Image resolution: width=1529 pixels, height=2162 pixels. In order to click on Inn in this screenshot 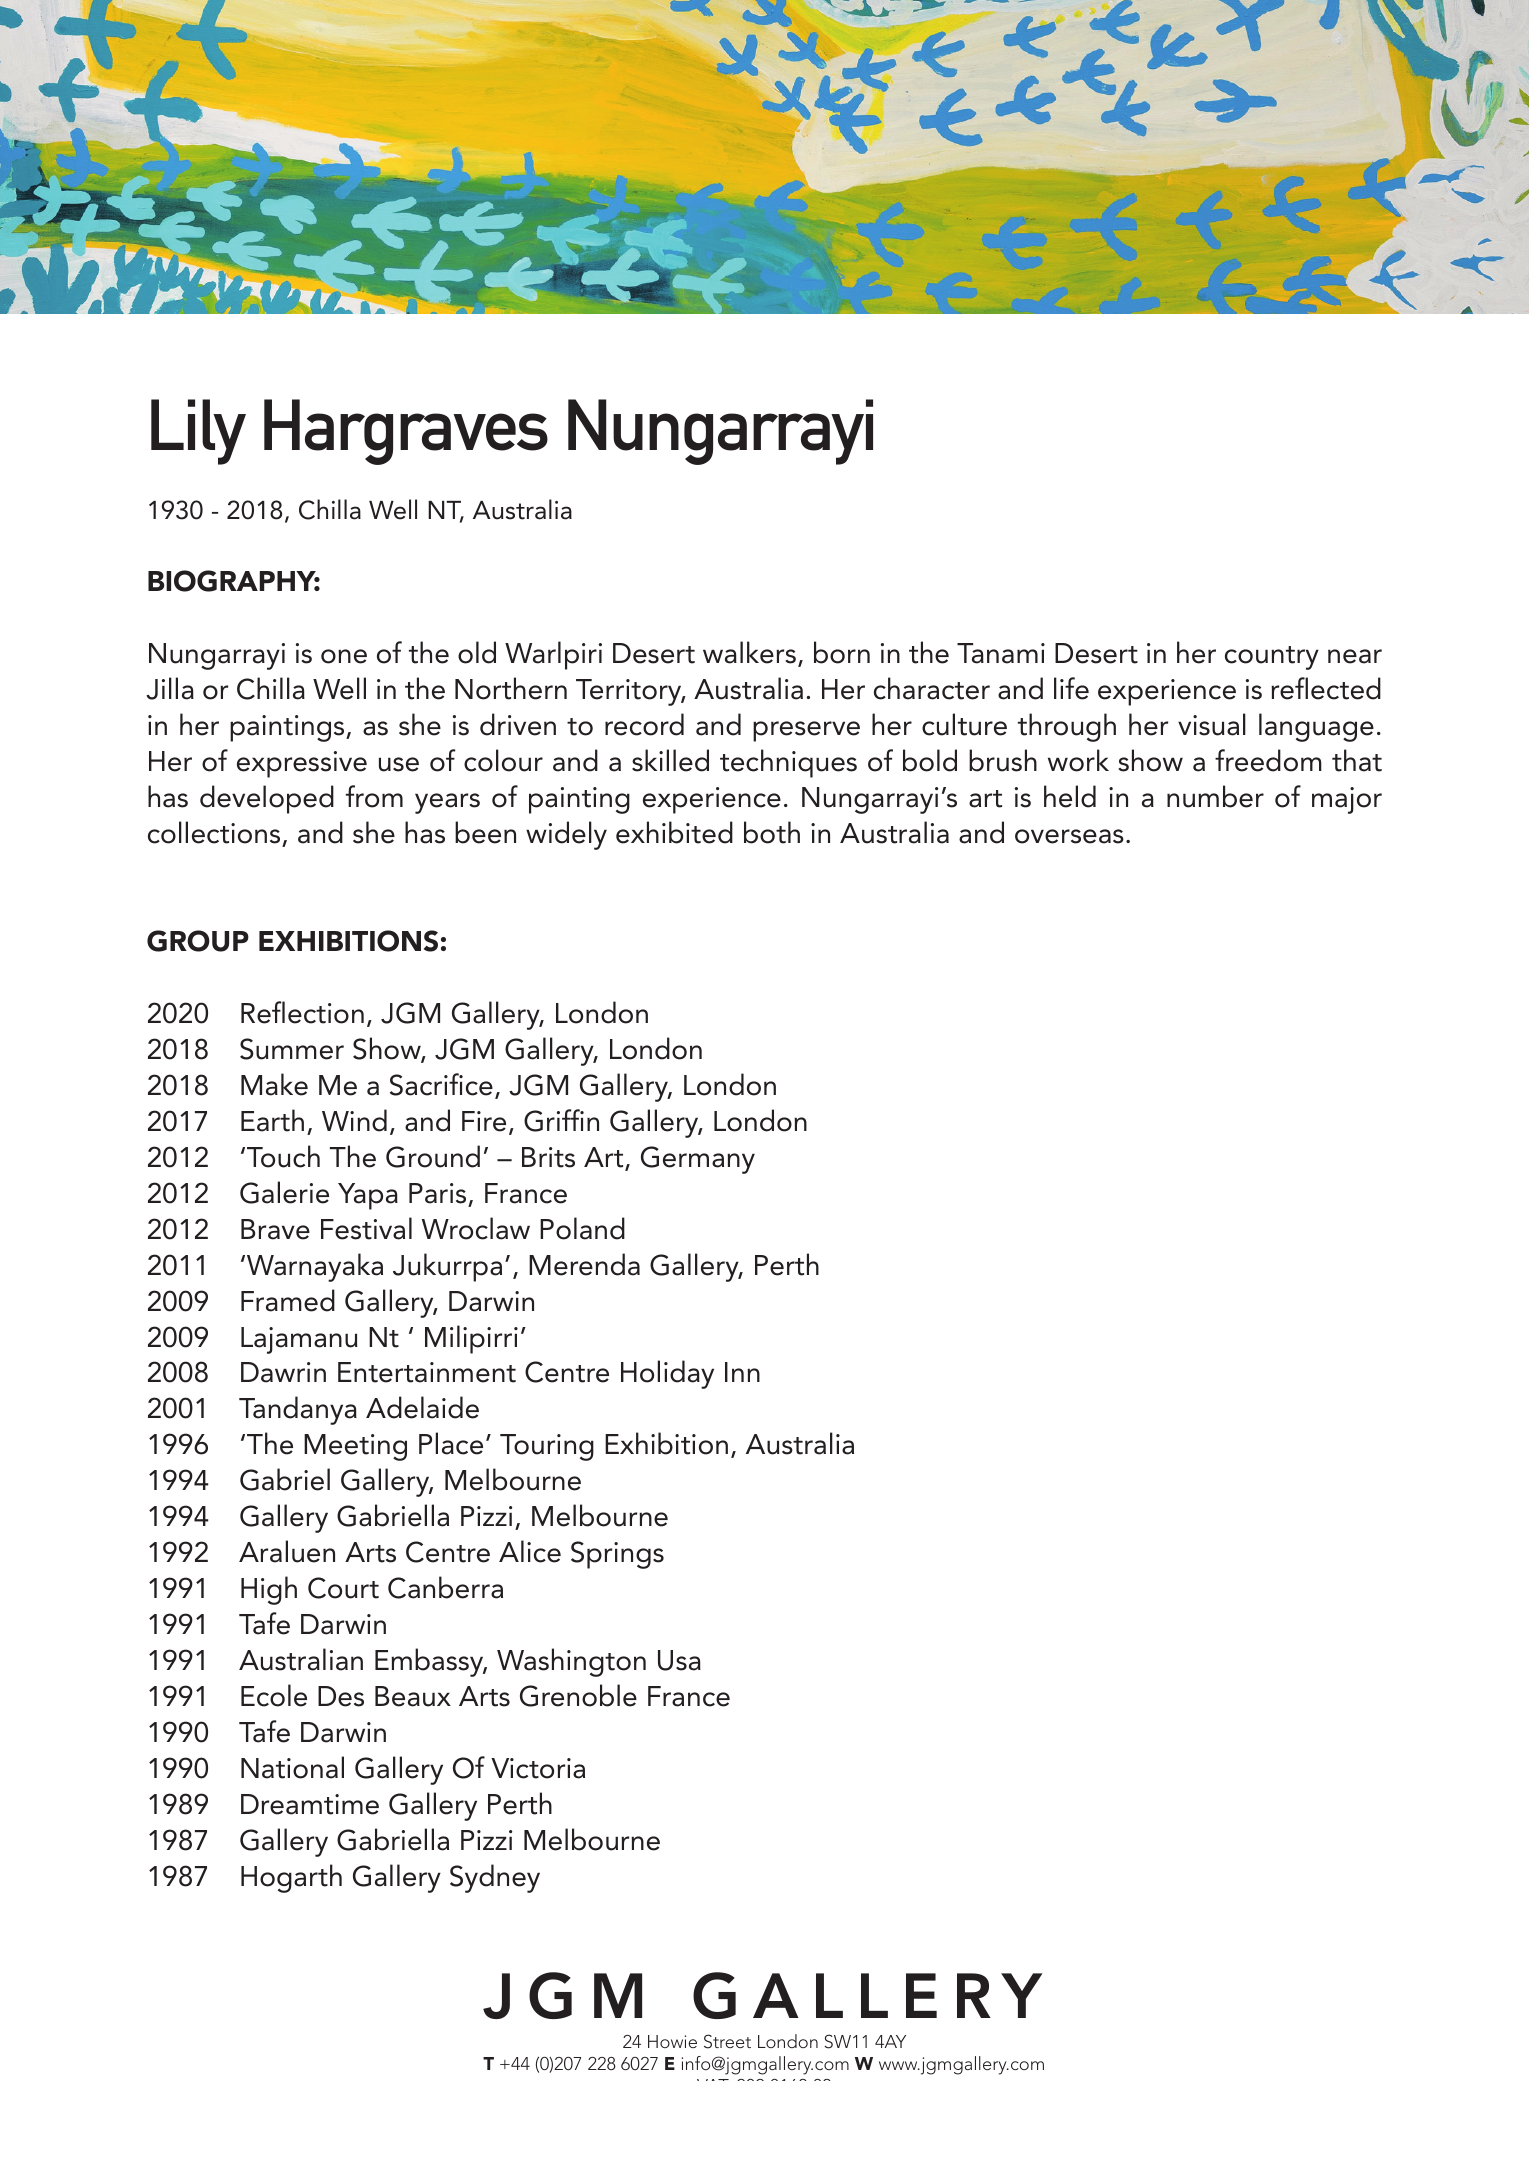, I will do `click(742, 1372)`.
